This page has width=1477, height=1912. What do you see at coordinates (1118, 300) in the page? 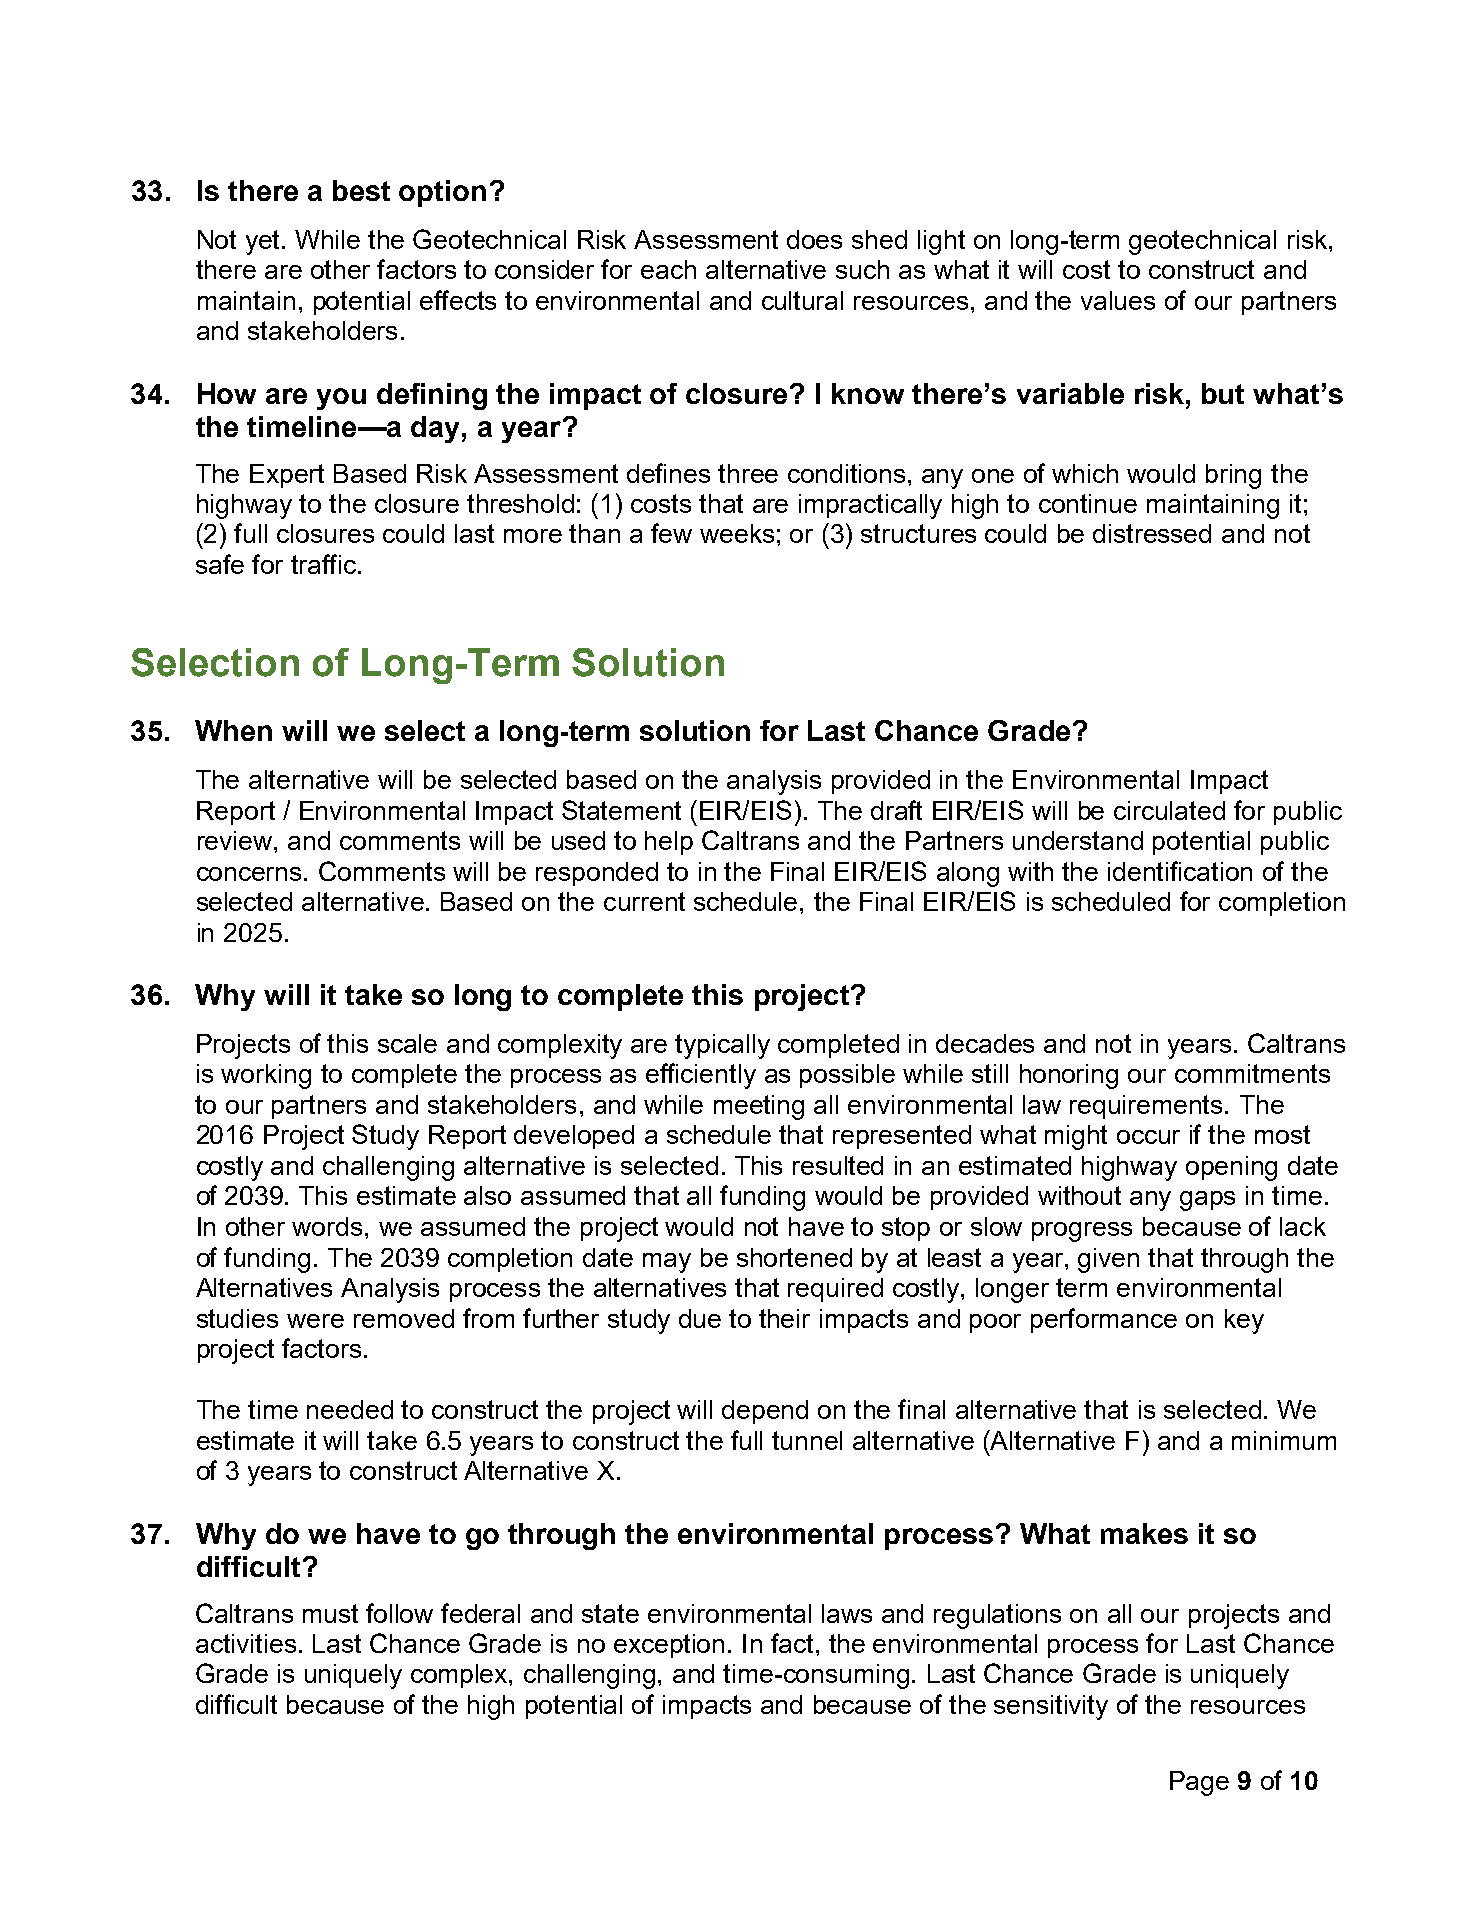
I see `values` at bounding box center [1118, 300].
